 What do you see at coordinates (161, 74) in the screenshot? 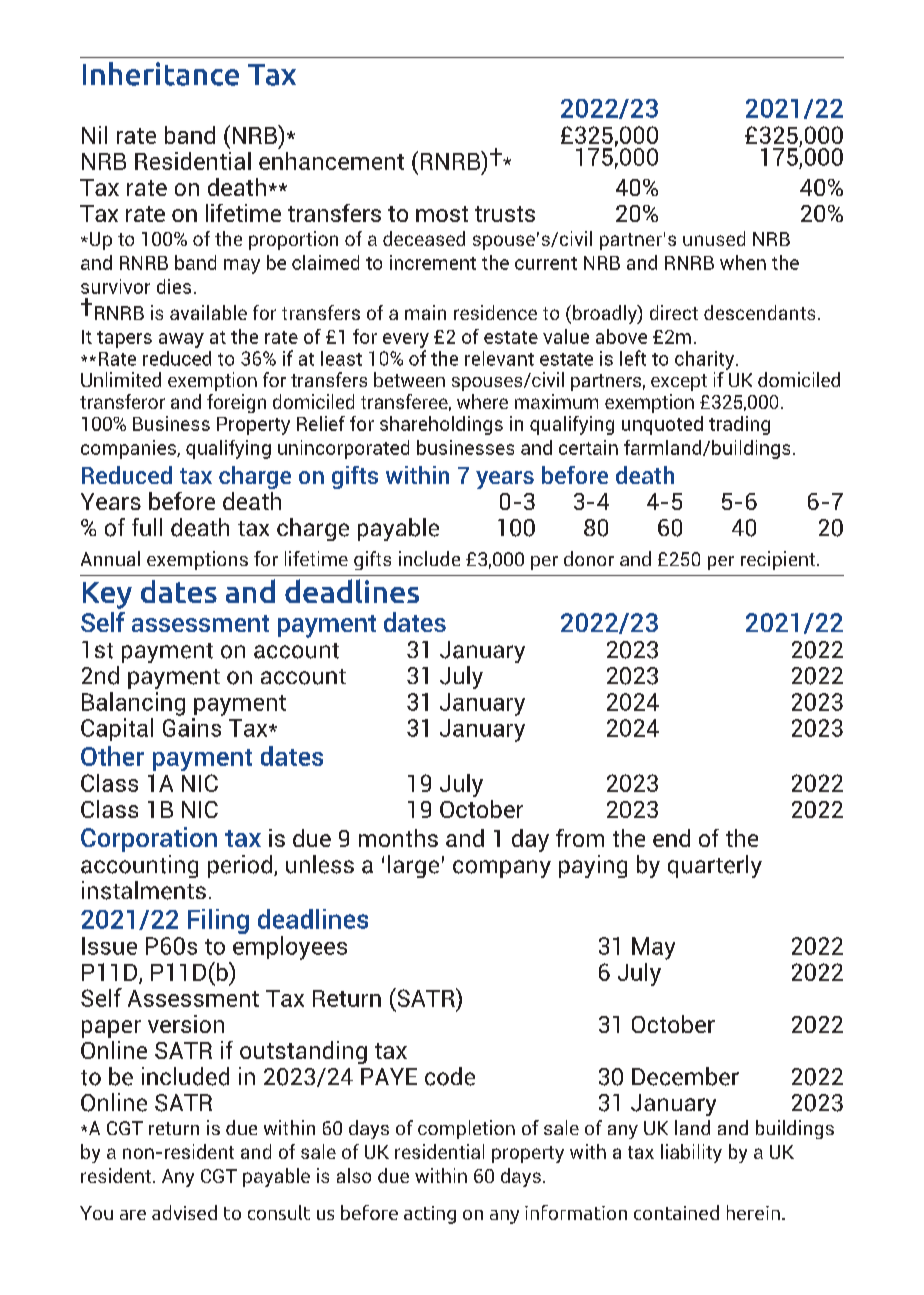
I see `Inheritance` at bounding box center [161, 74].
